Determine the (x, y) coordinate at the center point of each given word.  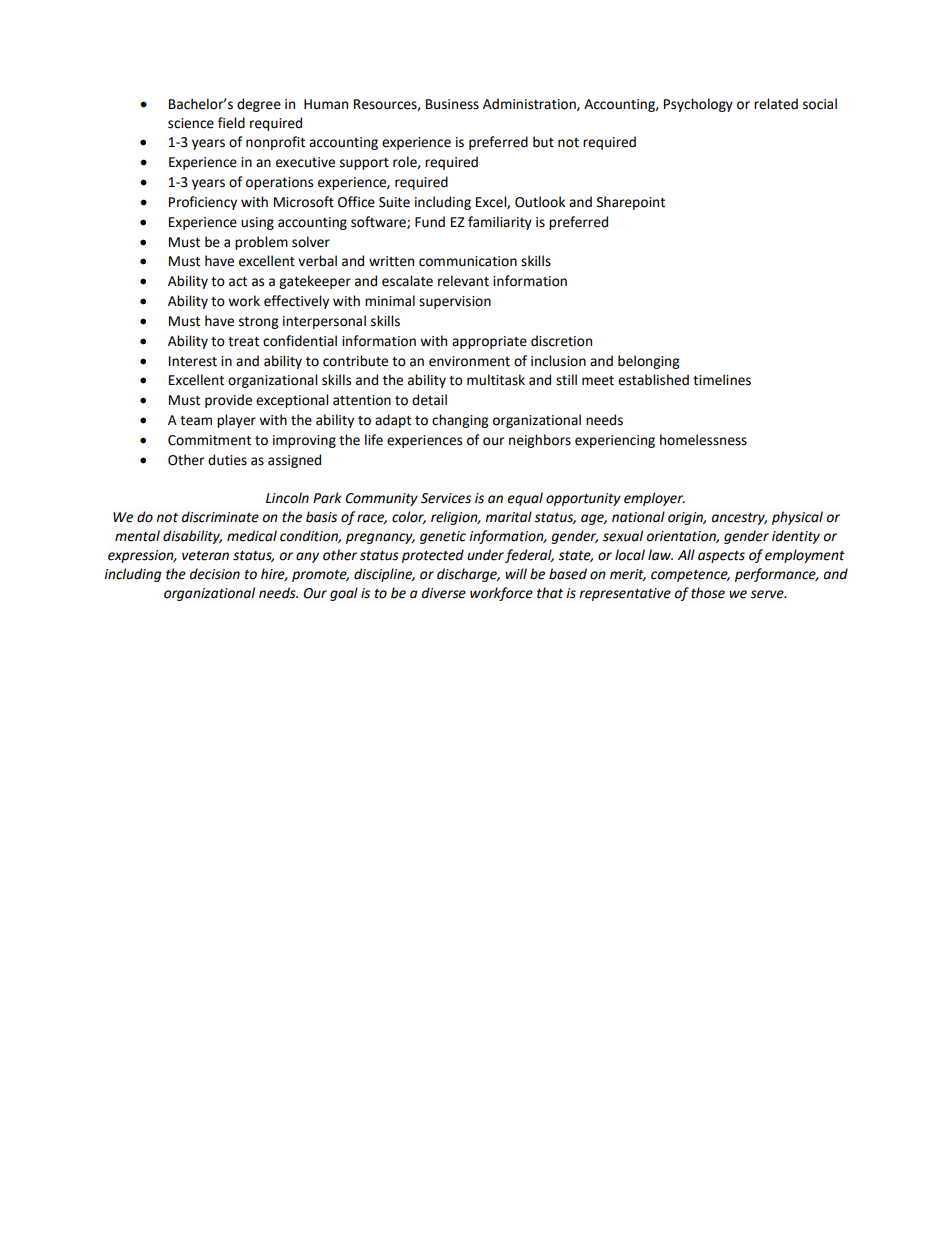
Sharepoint (631, 203)
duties (227, 460)
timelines (722, 380)
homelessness (703, 440)
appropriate (489, 342)
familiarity (500, 223)
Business (452, 104)
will (516, 573)
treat (243, 342)
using (257, 223)
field (231, 123)
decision (215, 574)
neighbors (540, 441)
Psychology (698, 105)
